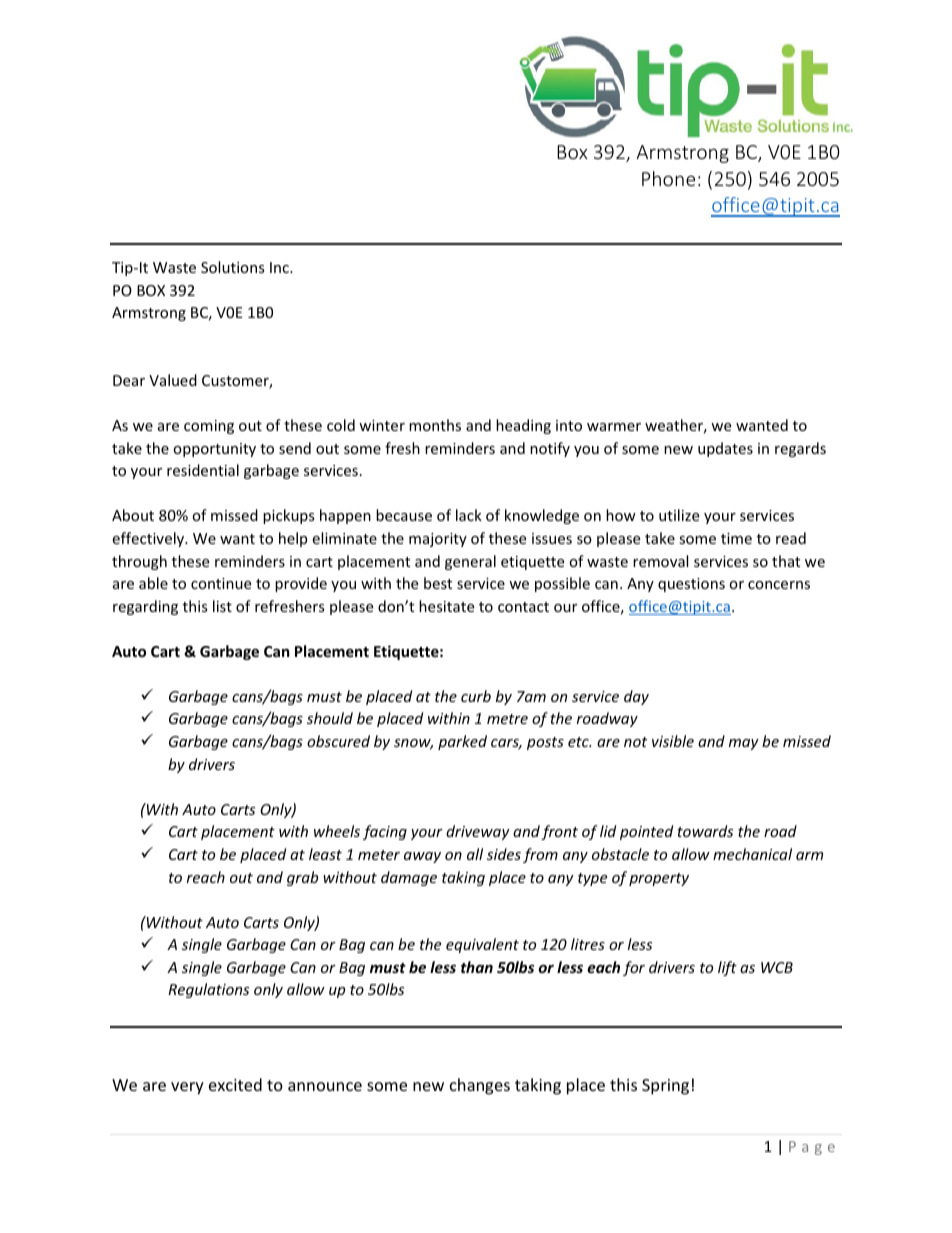 The width and height of the screenshot is (952, 1233). I want to click on Phone, so click(668, 178).
